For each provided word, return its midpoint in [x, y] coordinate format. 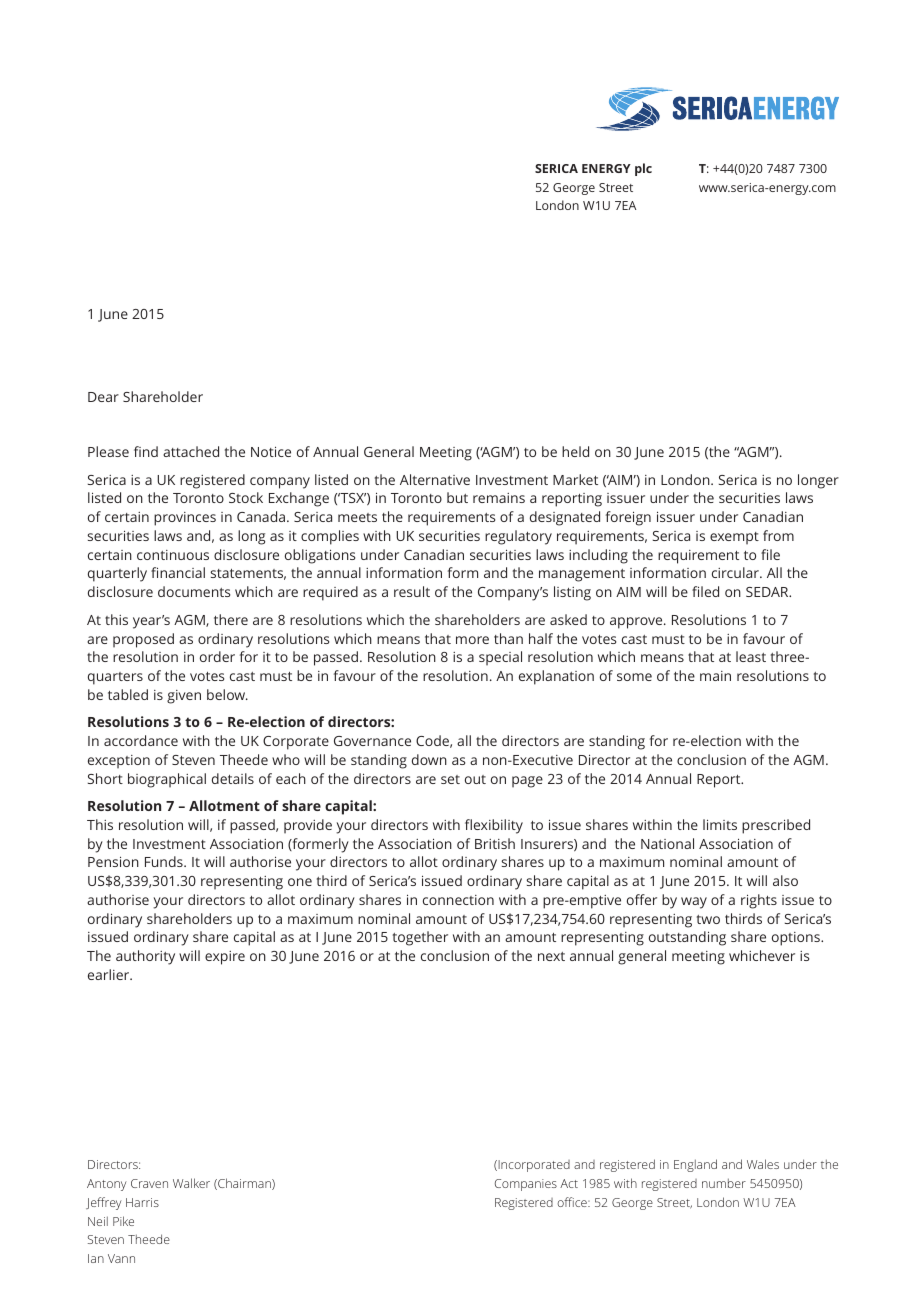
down [429, 759]
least [751, 656]
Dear [103, 397]
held [575, 451]
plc [643, 169]
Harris [142, 1202]
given [184, 697]
